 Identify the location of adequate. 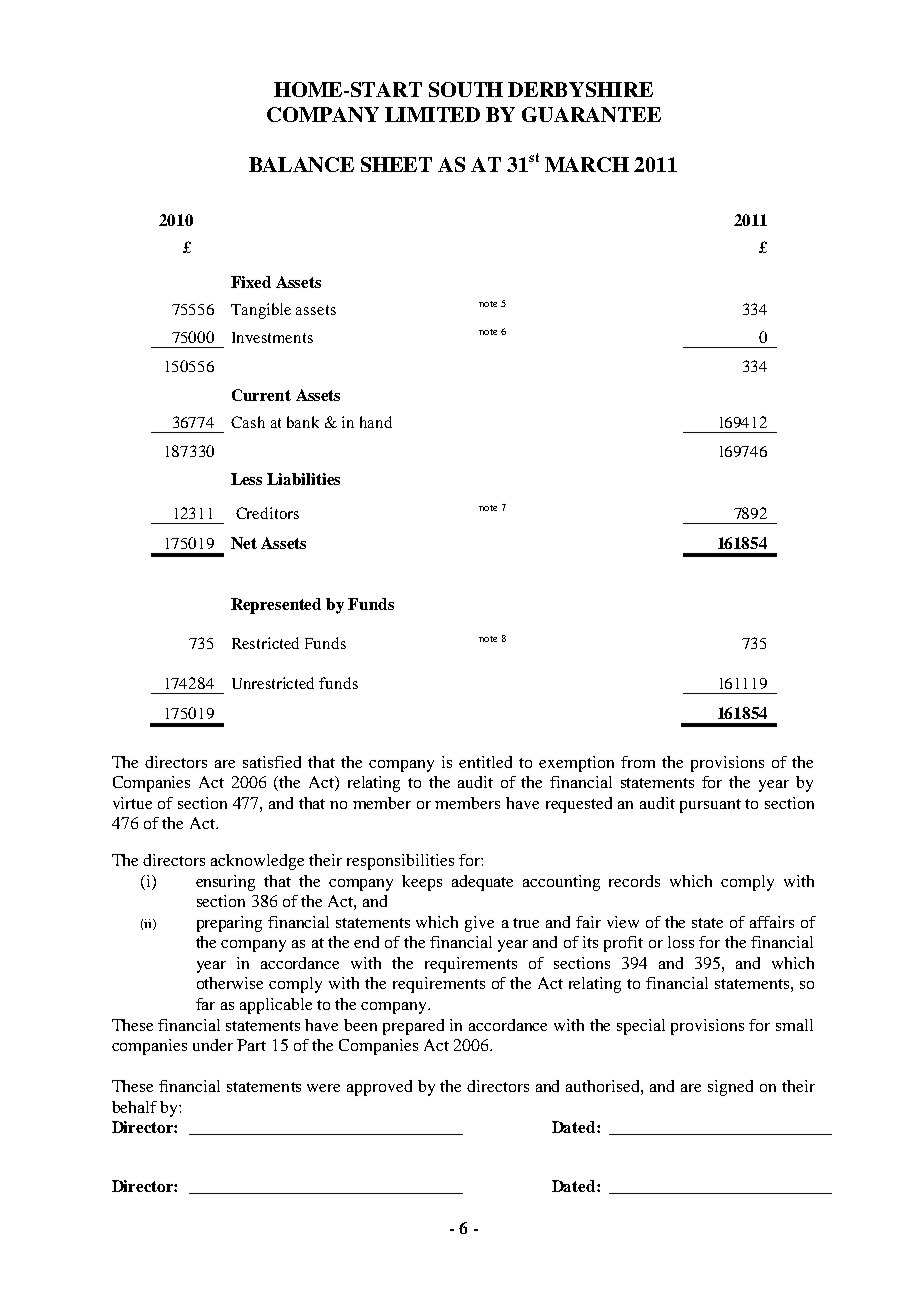
(482, 883).
